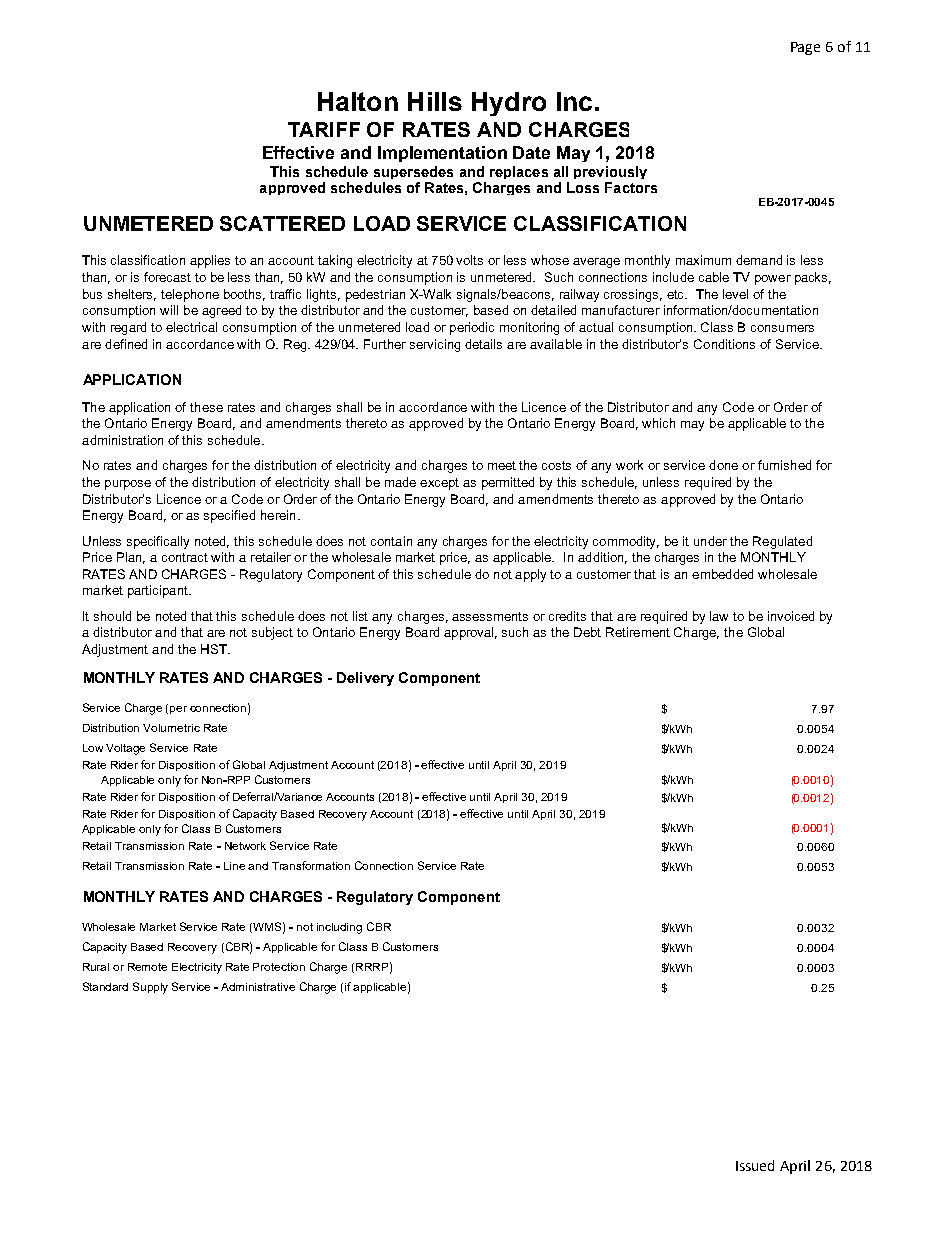 The image size is (952, 1233). What do you see at coordinates (206, 407) in the screenshot?
I see `these` at bounding box center [206, 407].
